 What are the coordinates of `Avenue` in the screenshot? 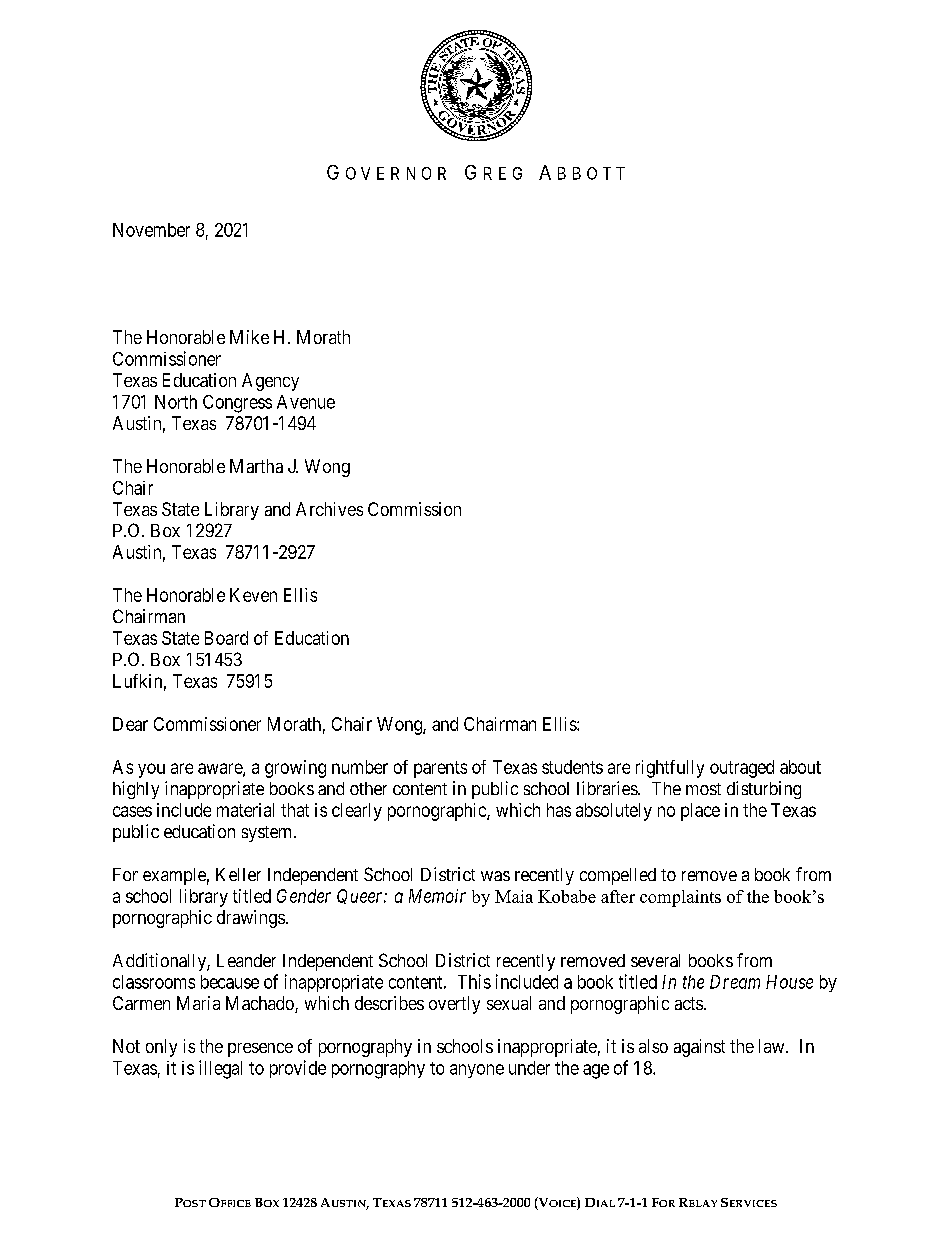 It's located at (306, 402).
